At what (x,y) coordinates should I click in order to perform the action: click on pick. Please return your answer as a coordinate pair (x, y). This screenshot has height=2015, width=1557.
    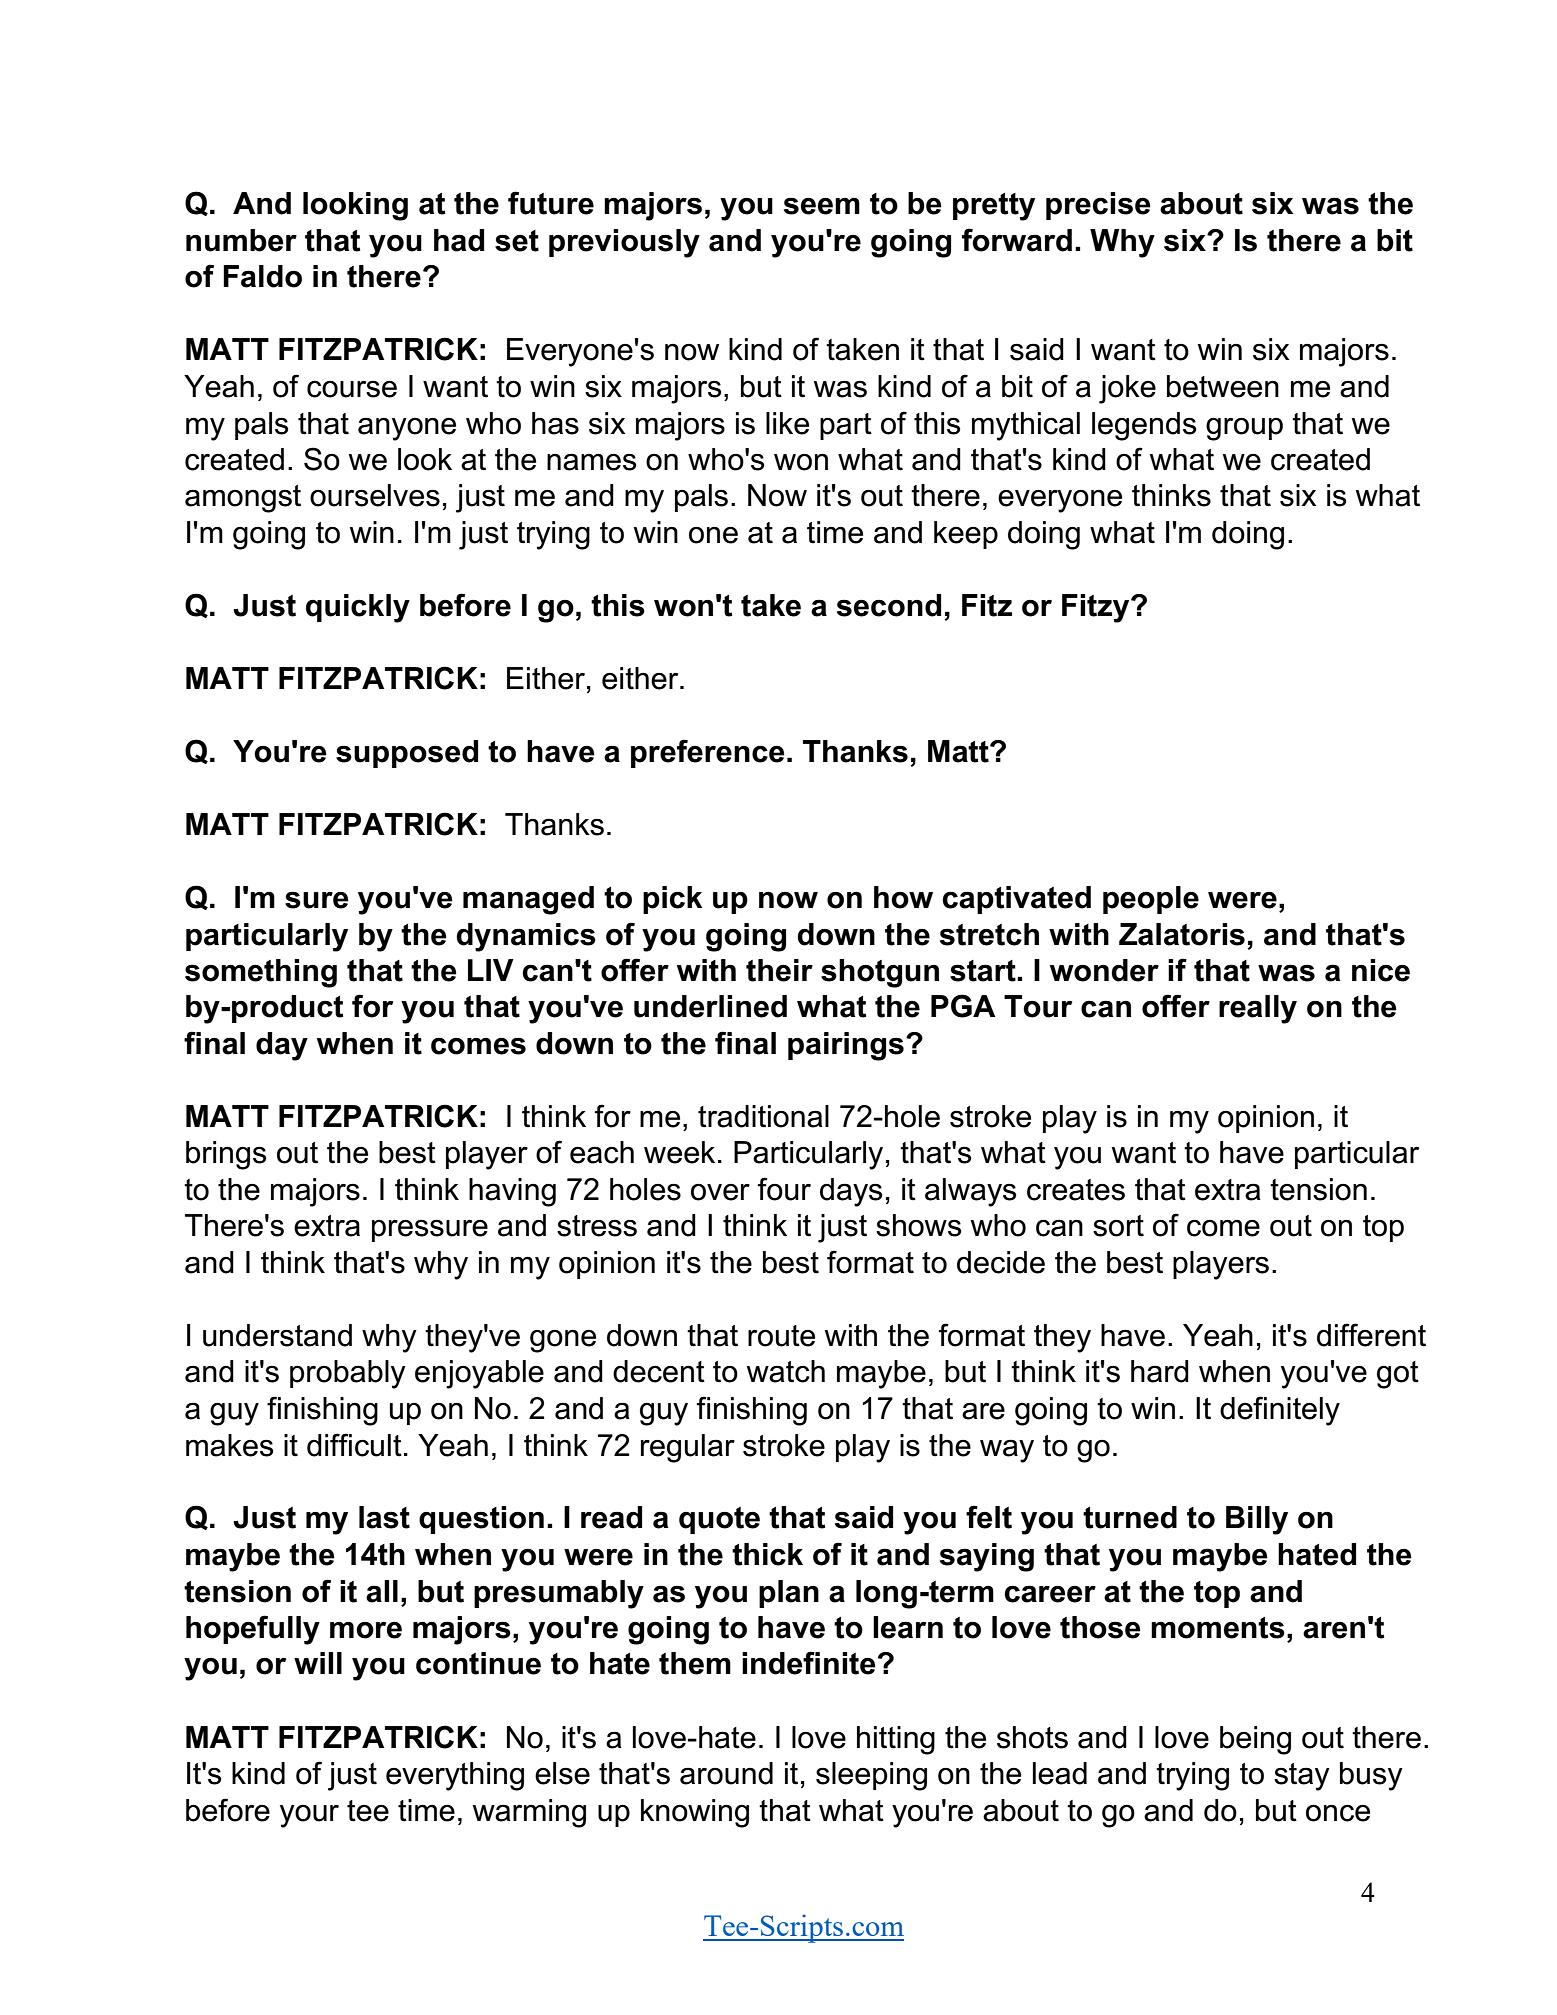
    Looking at the image, I should click on (673, 900).
